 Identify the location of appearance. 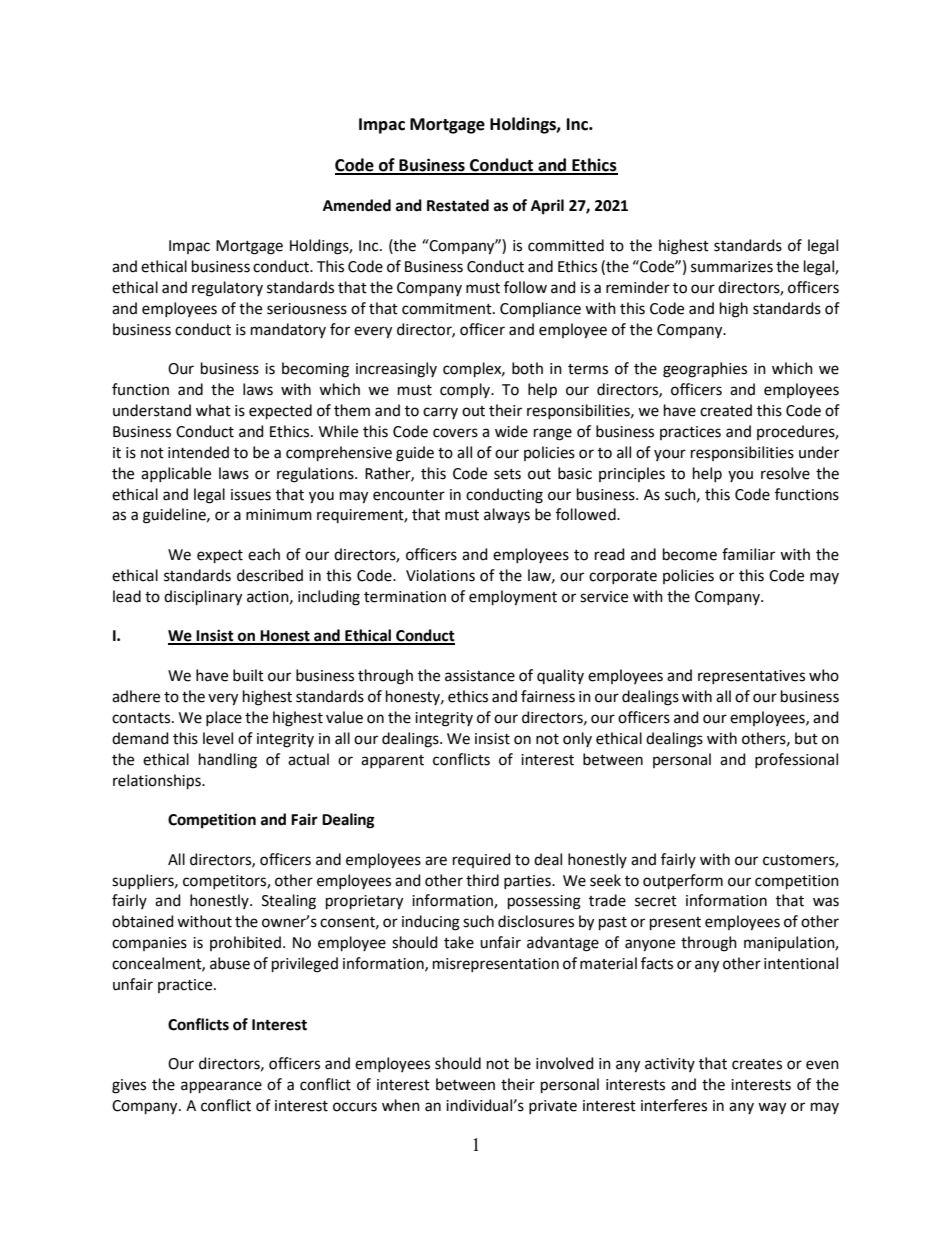
(221, 1087).
